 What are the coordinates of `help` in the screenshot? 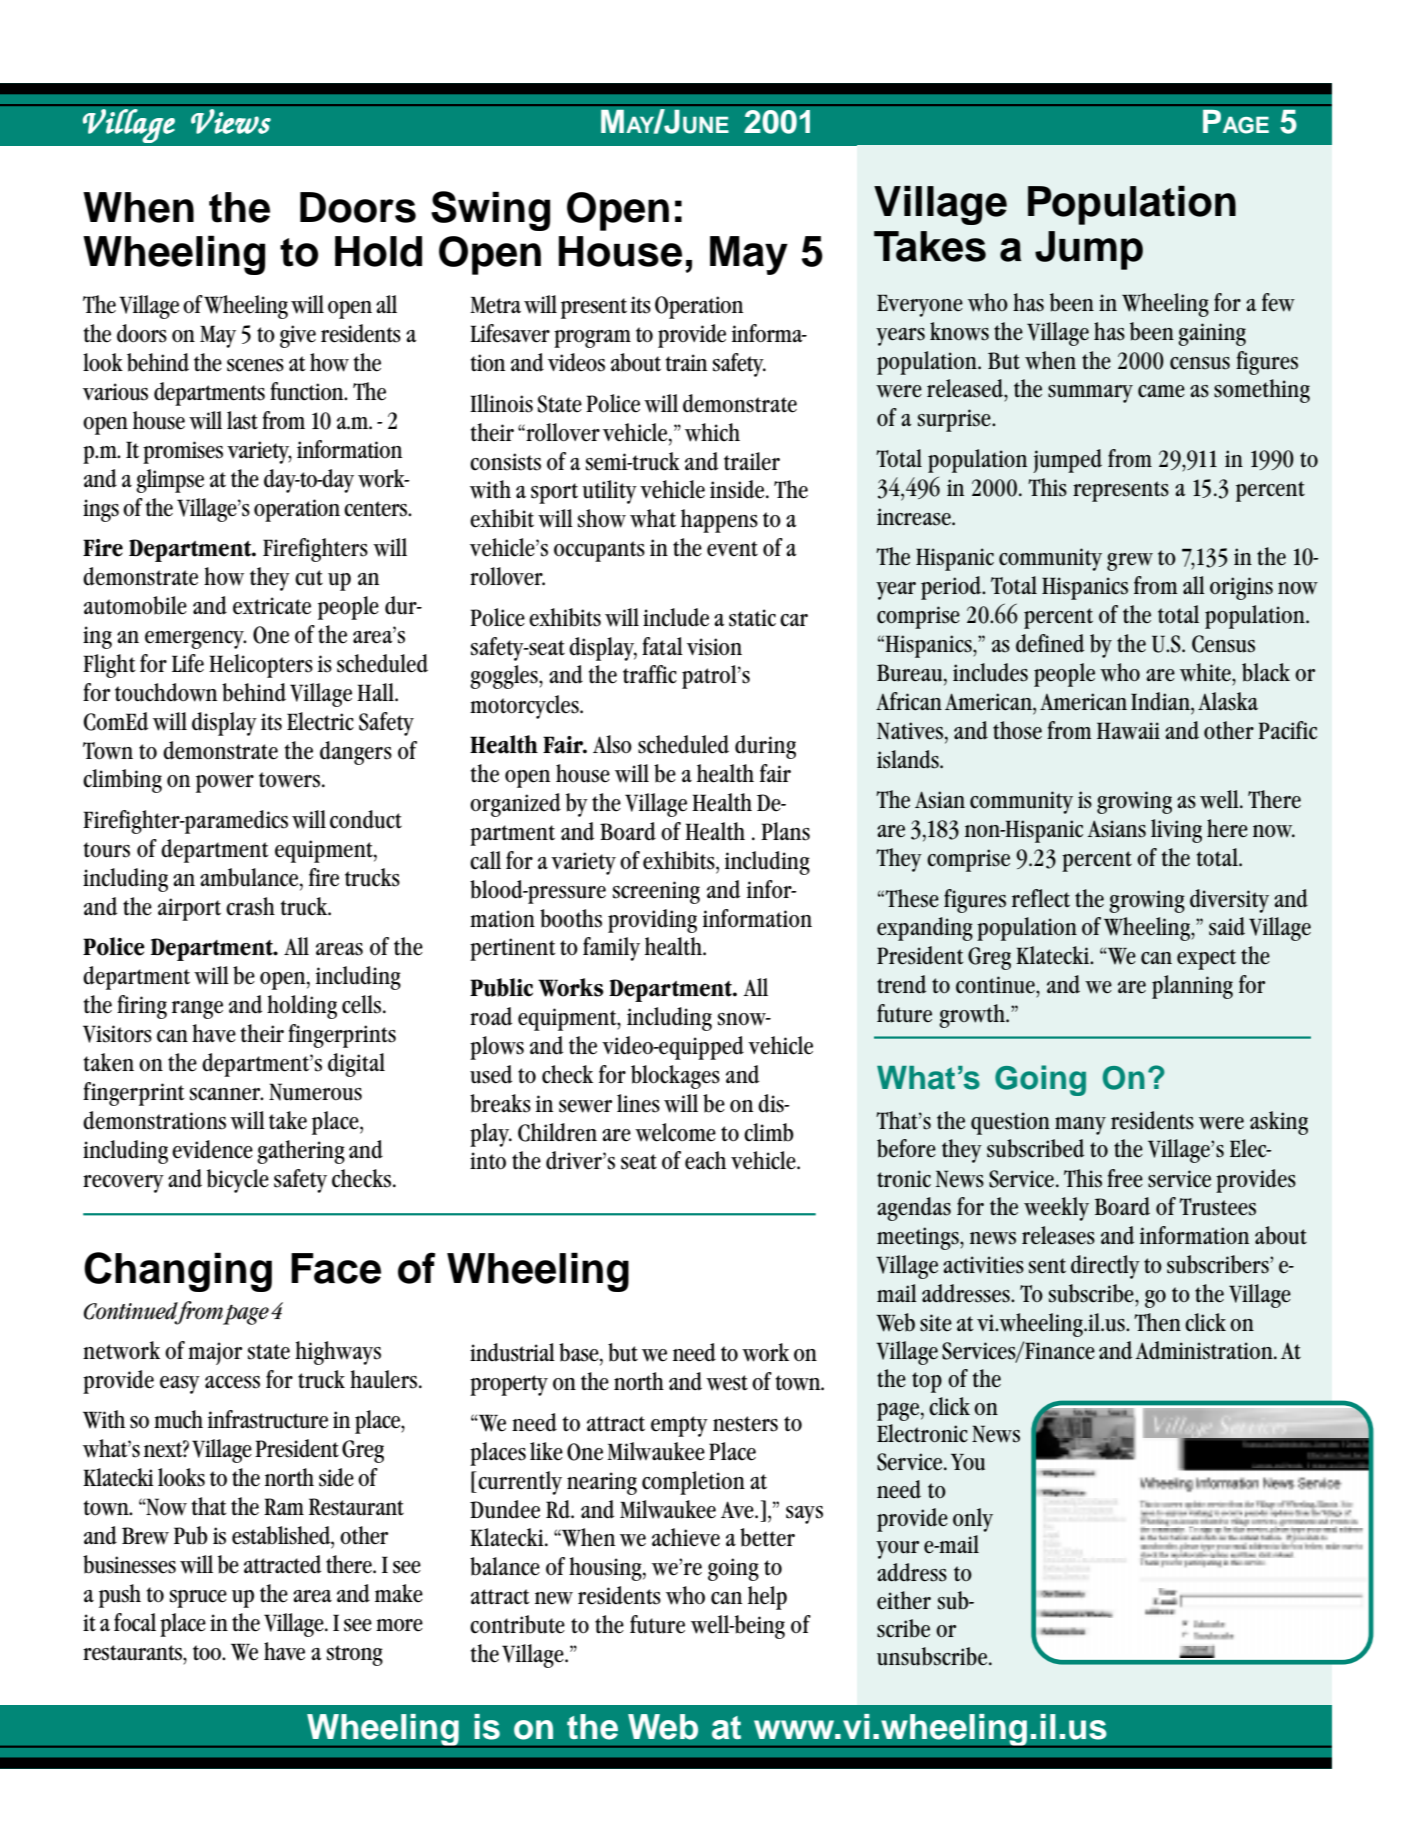 It's located at (767, 1598).
